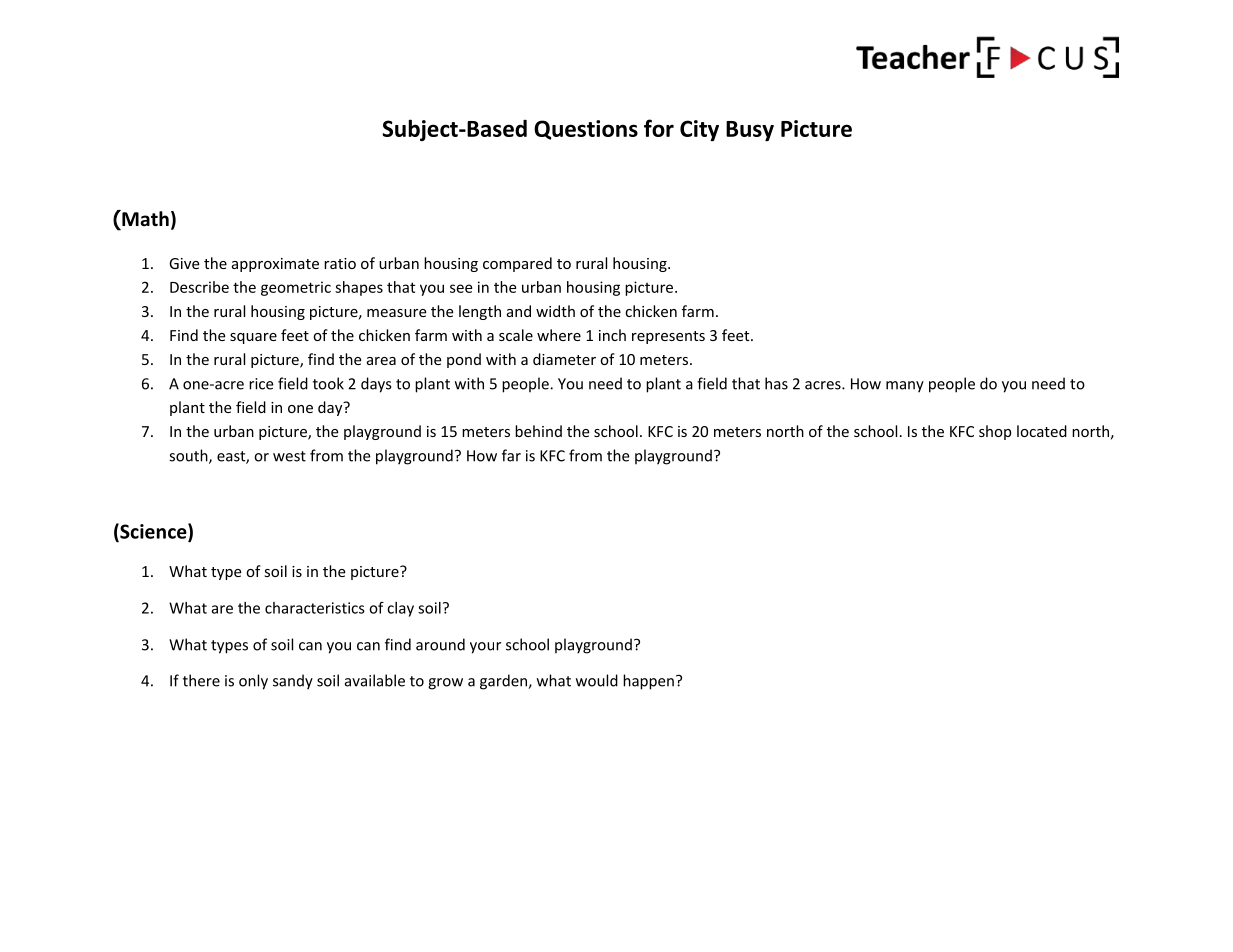 The height and width of the document is (952, 1233). I want to click on represents, so click(668, 337).
